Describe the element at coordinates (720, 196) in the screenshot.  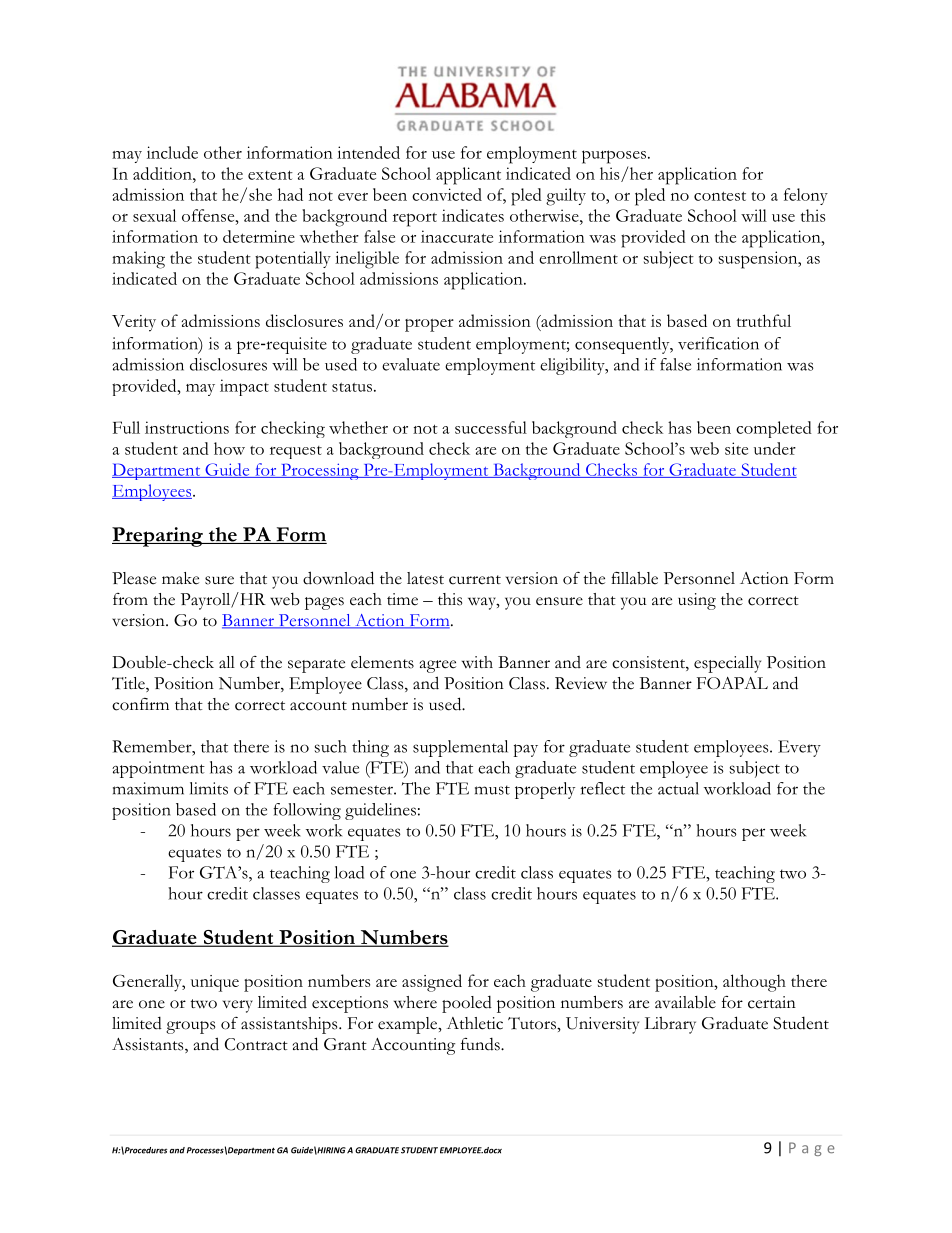
I see `contest` at that location.
